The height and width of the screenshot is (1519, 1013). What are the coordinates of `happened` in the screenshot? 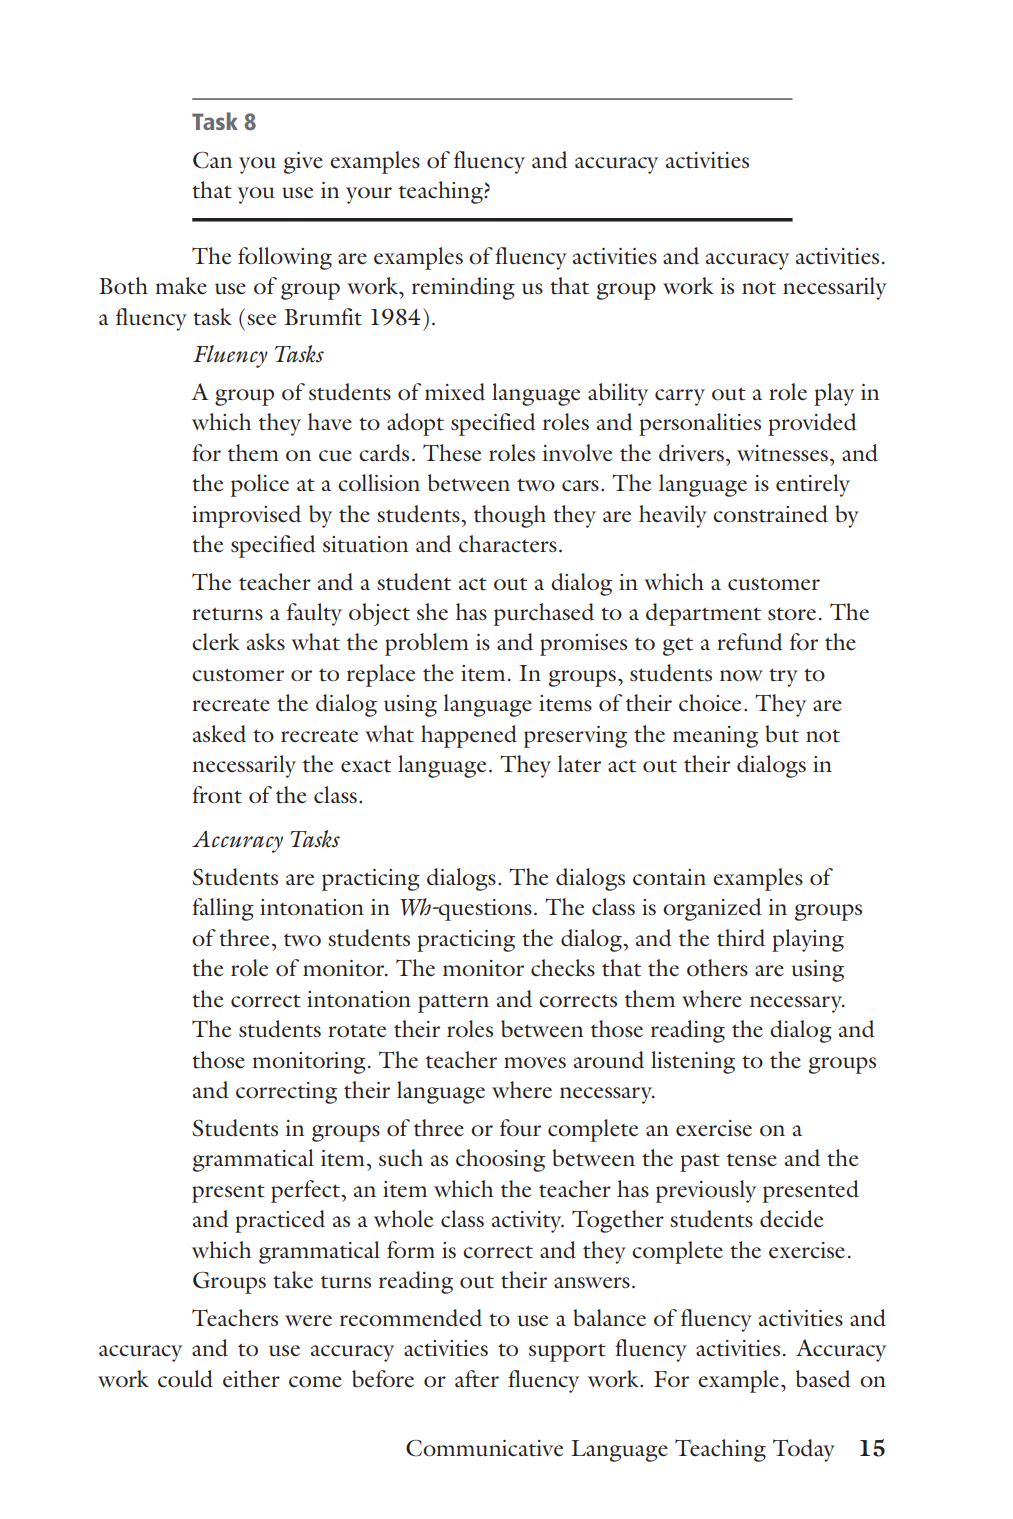 It's located at (469, 736).
